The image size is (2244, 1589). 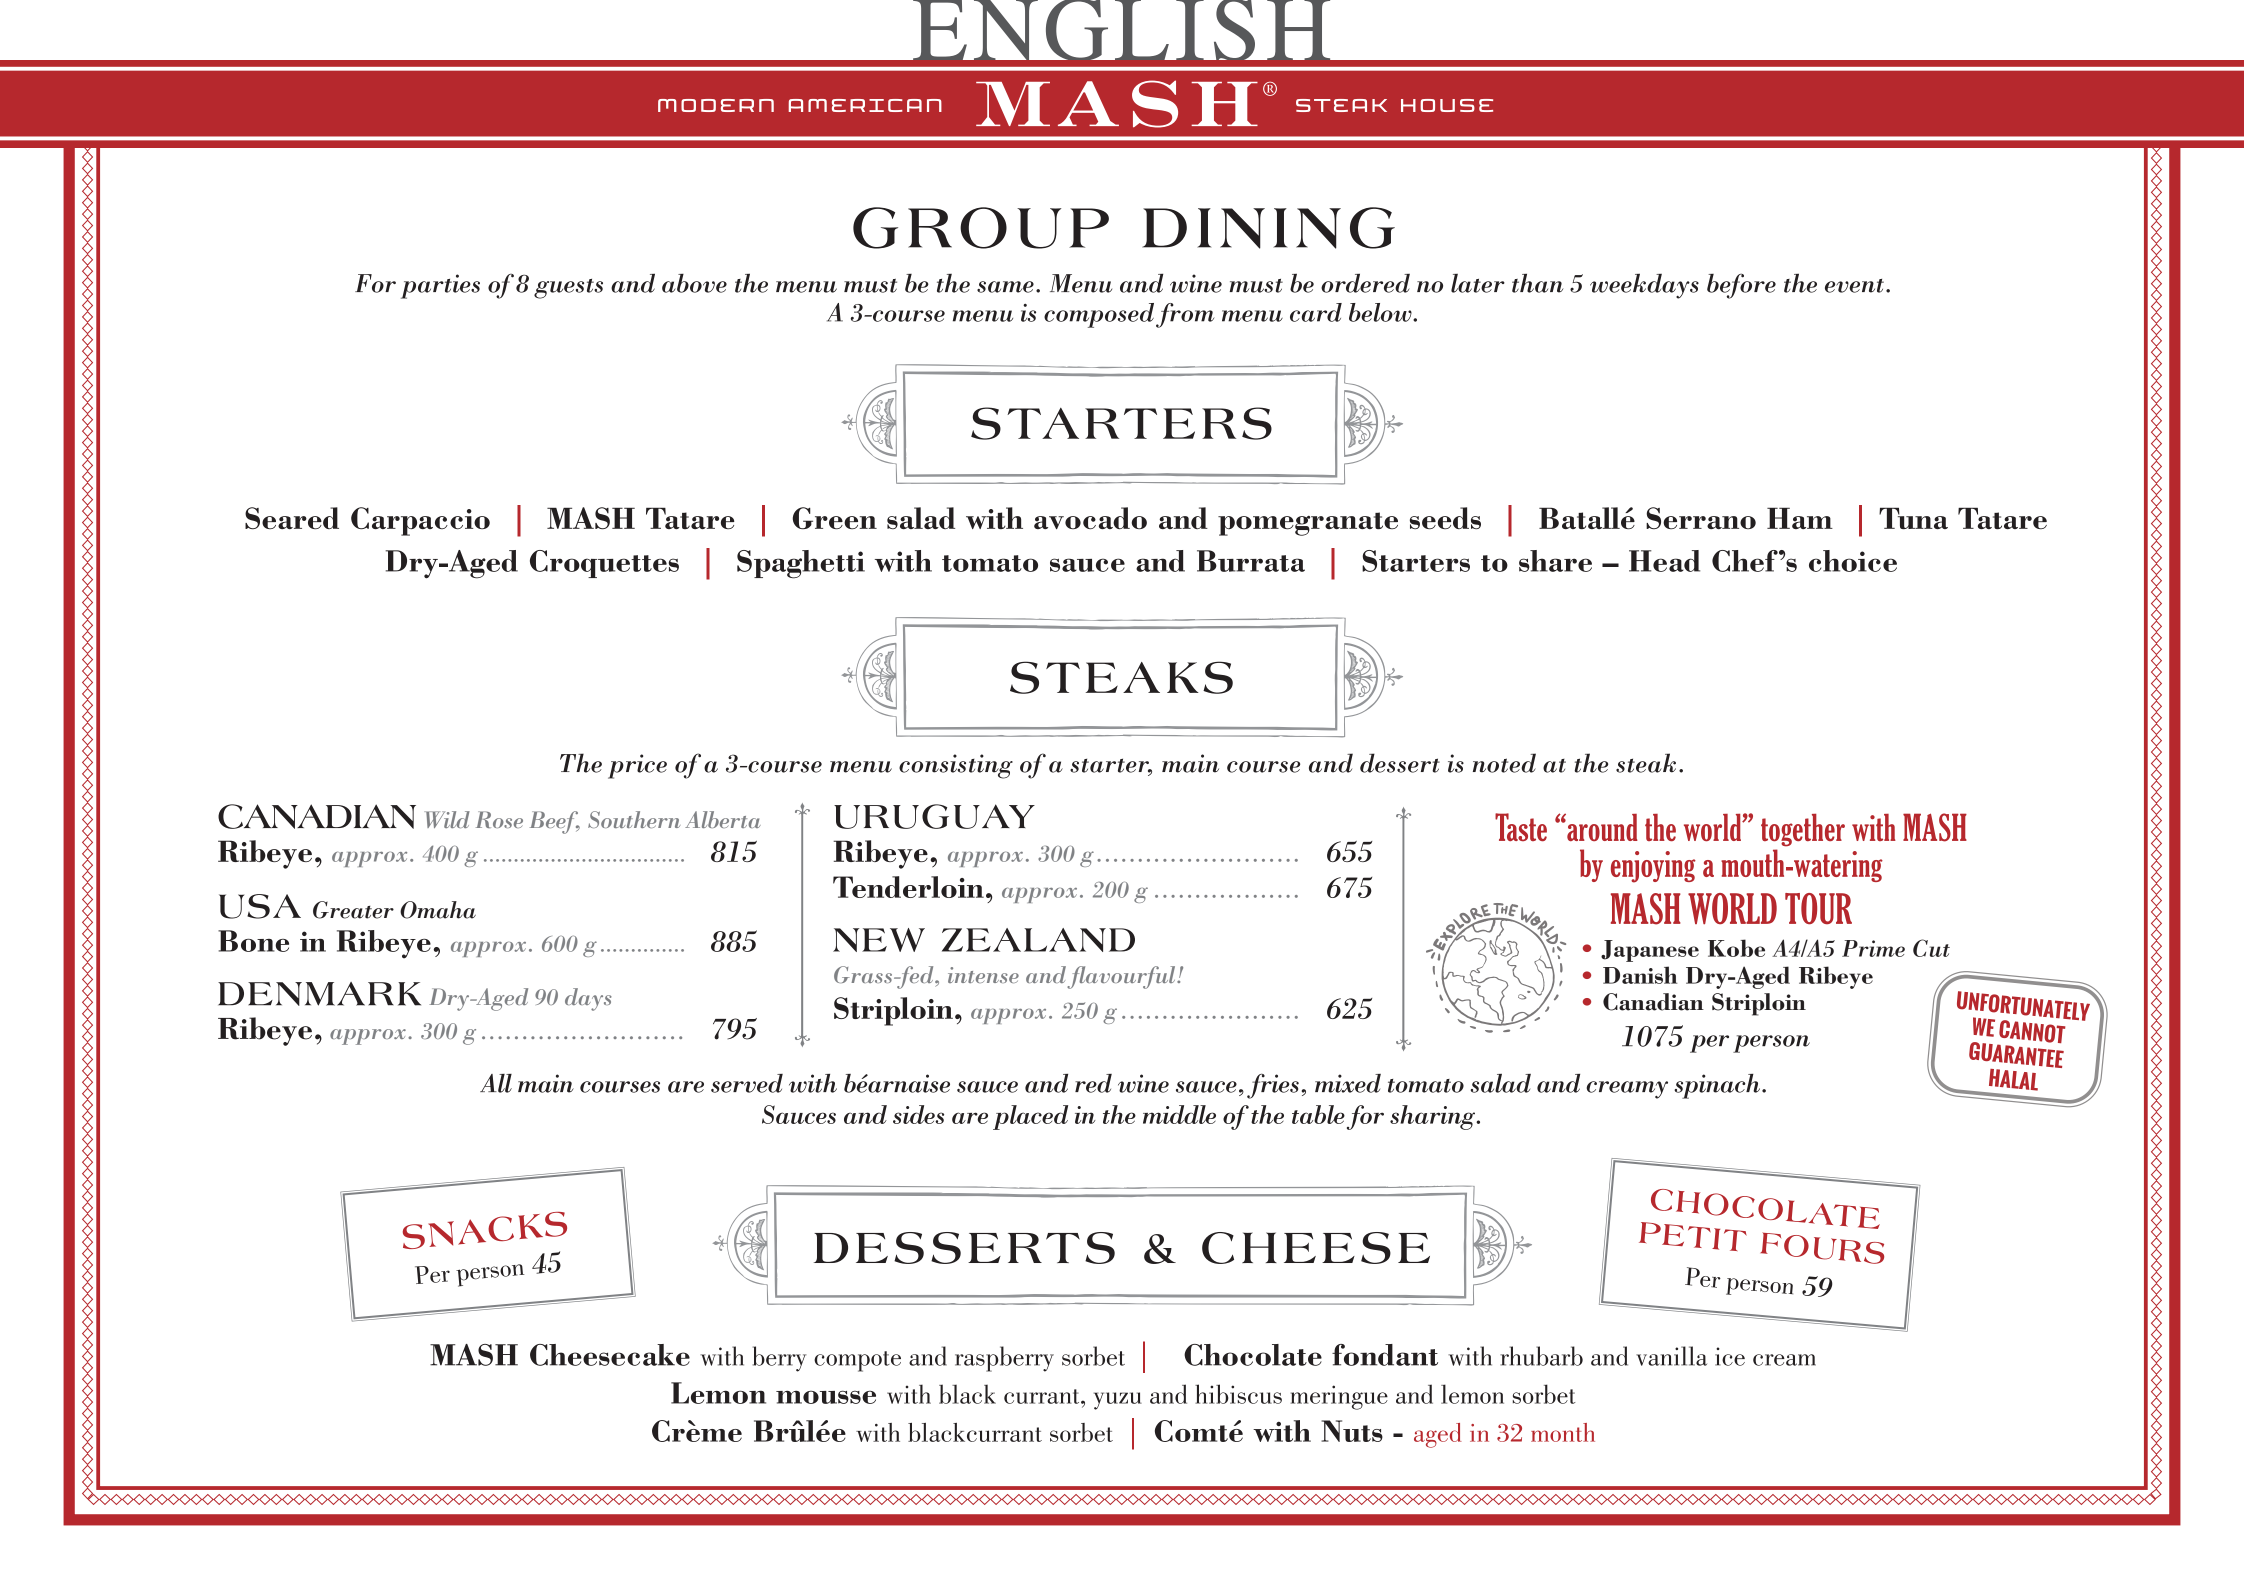 What do you see at coordinates (1563, 1432) in the screenshot?
I see `month` at bounding box center [1563, 1432].
